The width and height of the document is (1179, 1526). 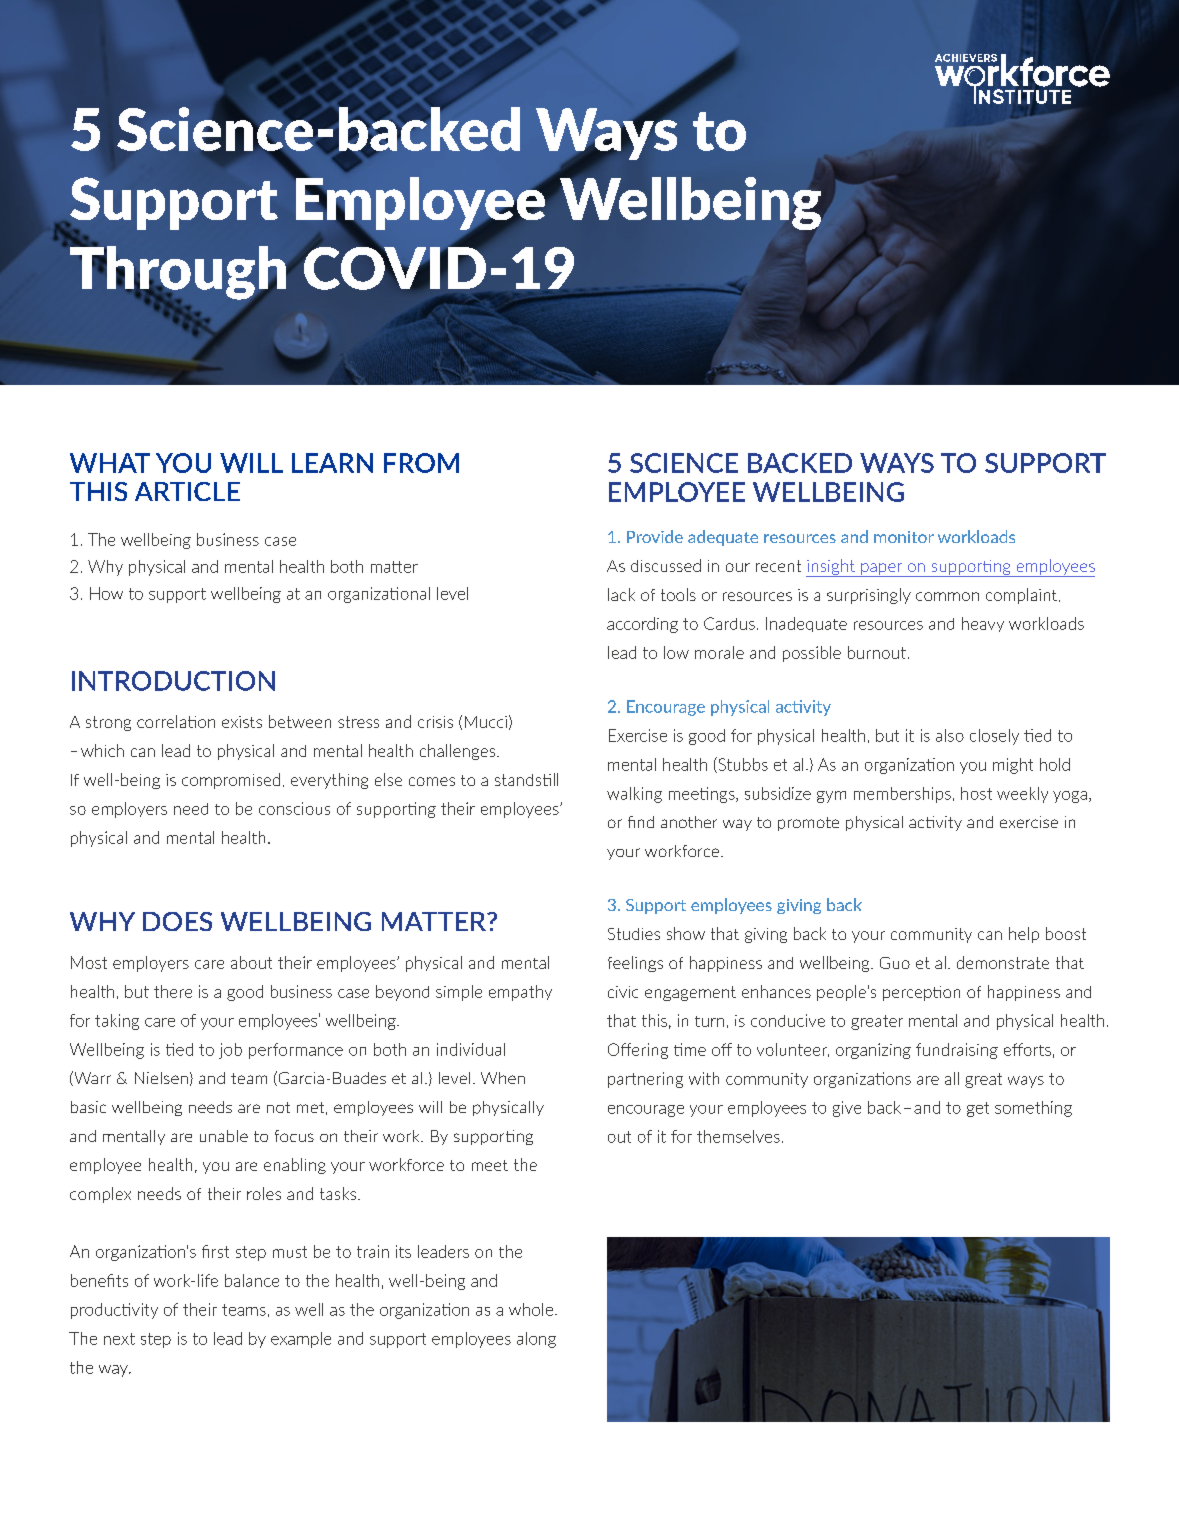 What do you see at coordinates (231, 781) in the document?
I see `compromised` at bounding box center [231, 781].
